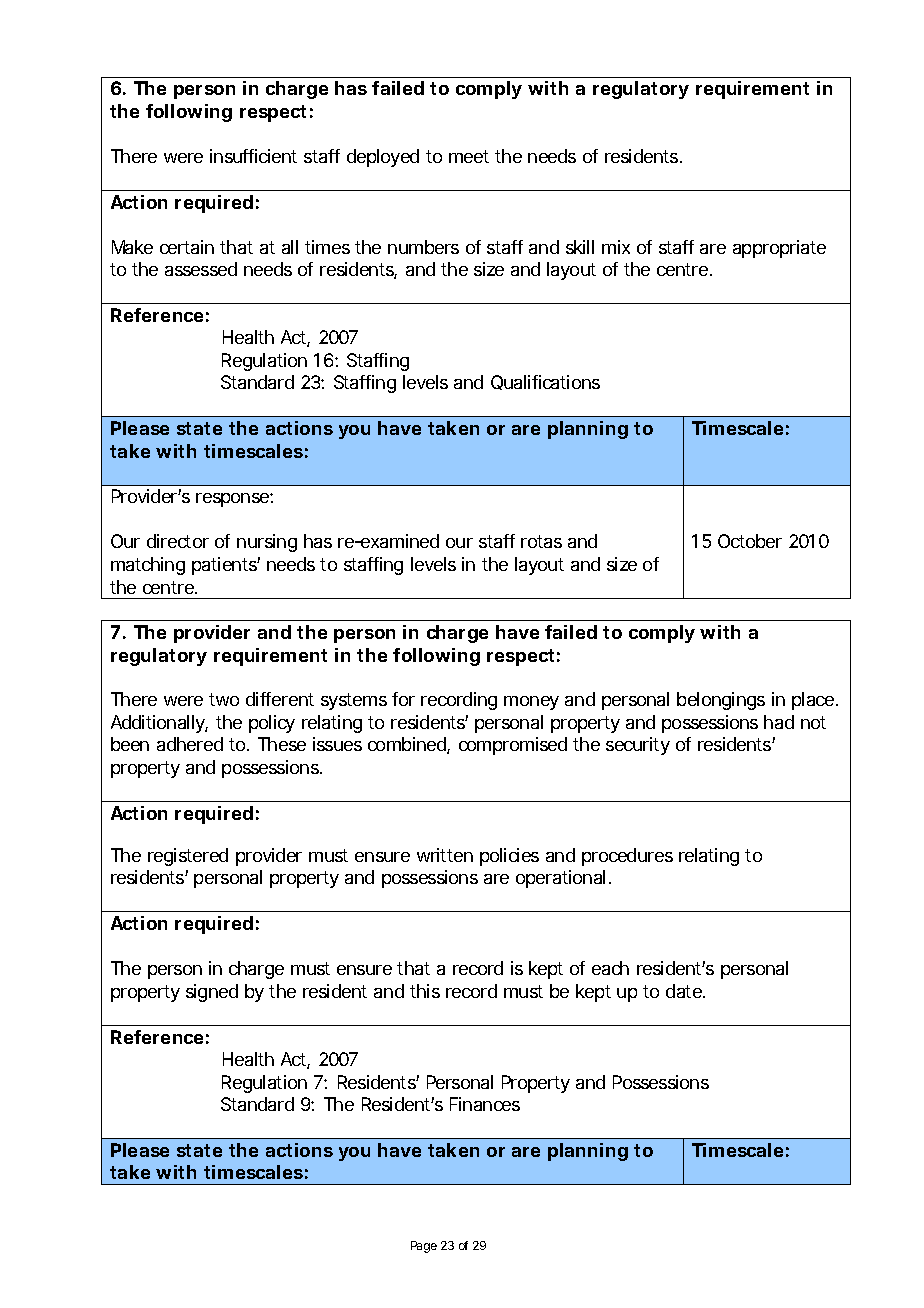 This screenshot has height=1308, width=924. What do you see at coordinates (685, 991) in the screenshot?
I see `date` at bounding box center [685, 991].
